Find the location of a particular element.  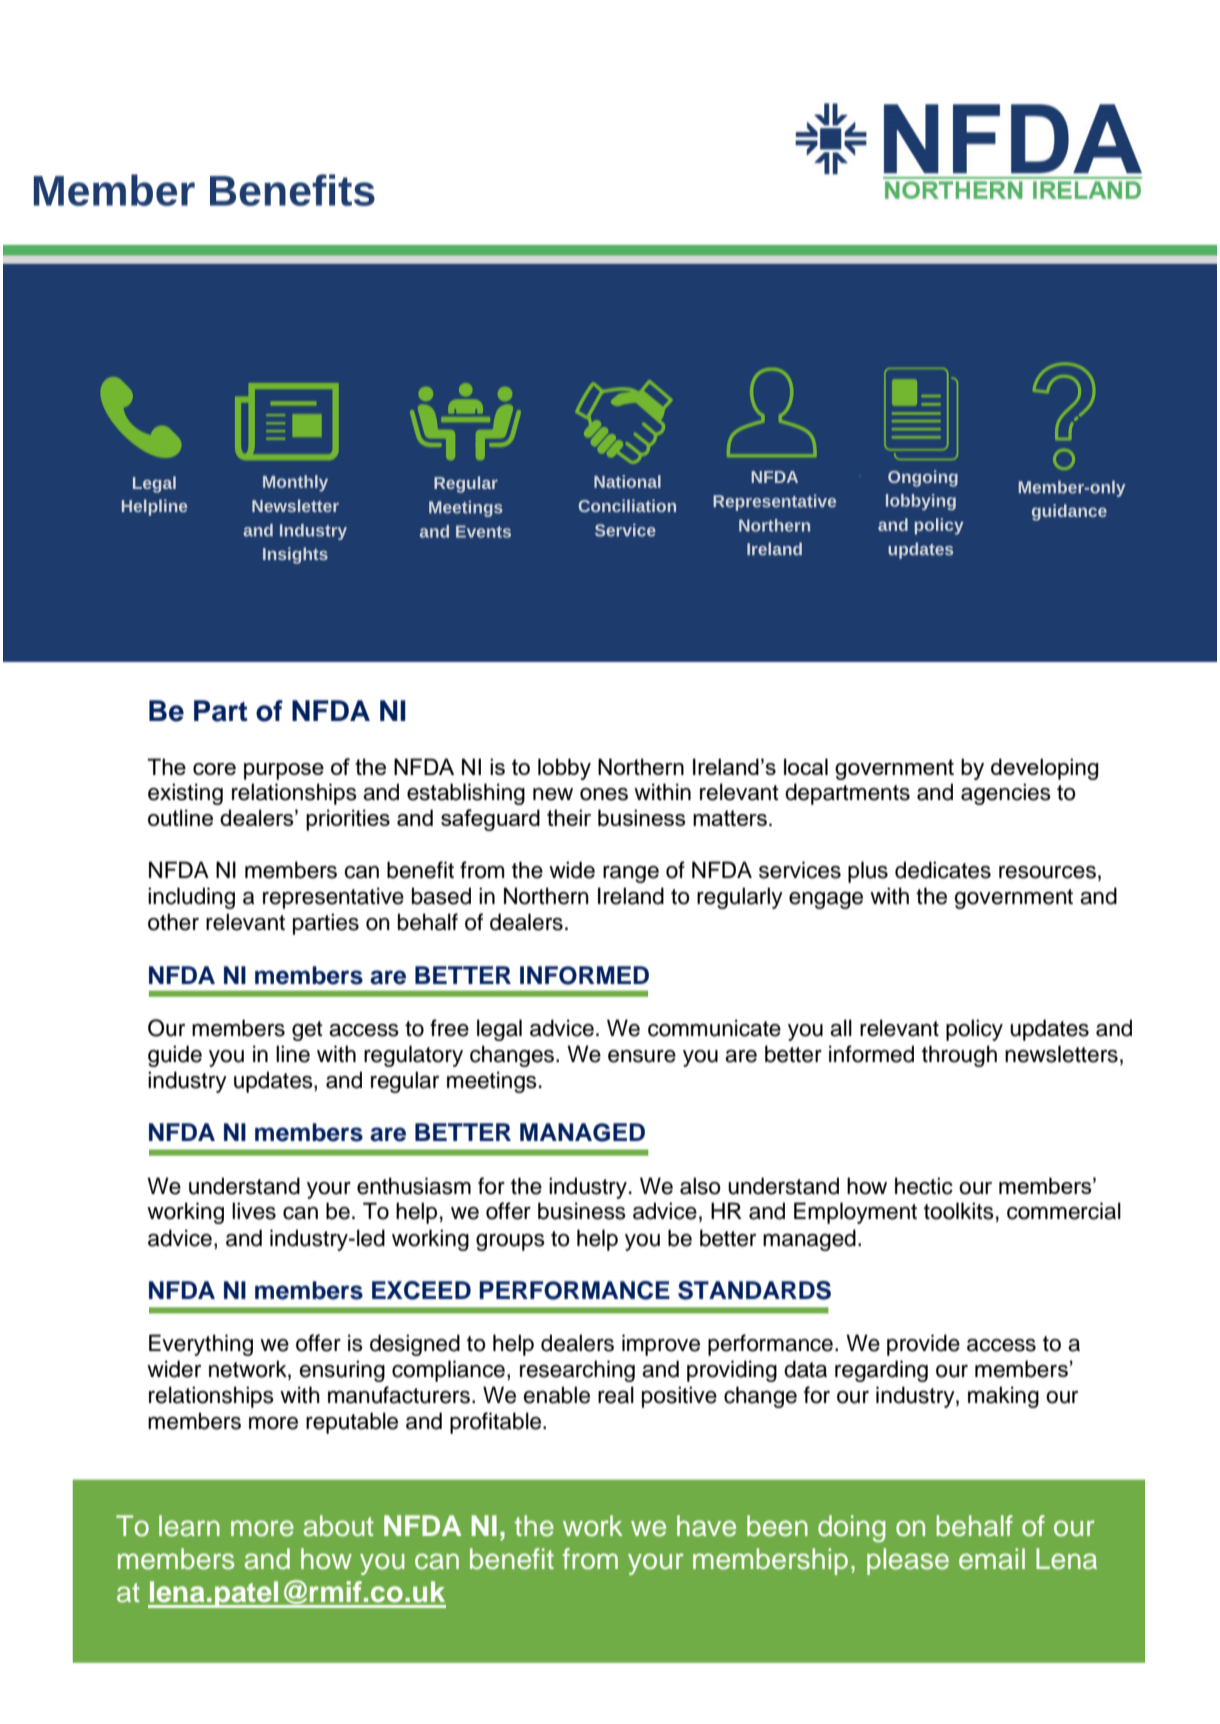

policy is located at coordinates (974, 1030).
